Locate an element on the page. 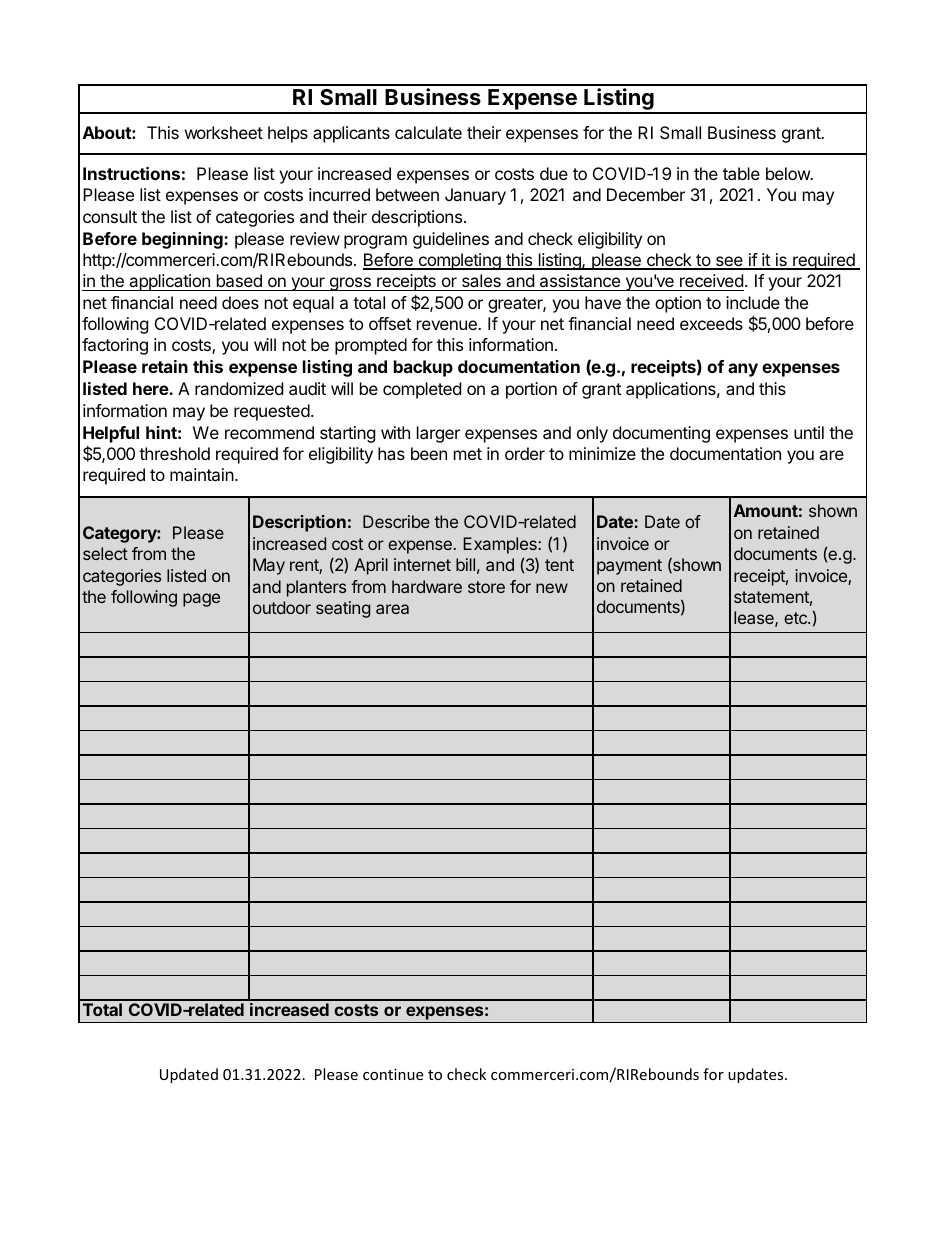  documenting is located at coordinates (661, 434).
